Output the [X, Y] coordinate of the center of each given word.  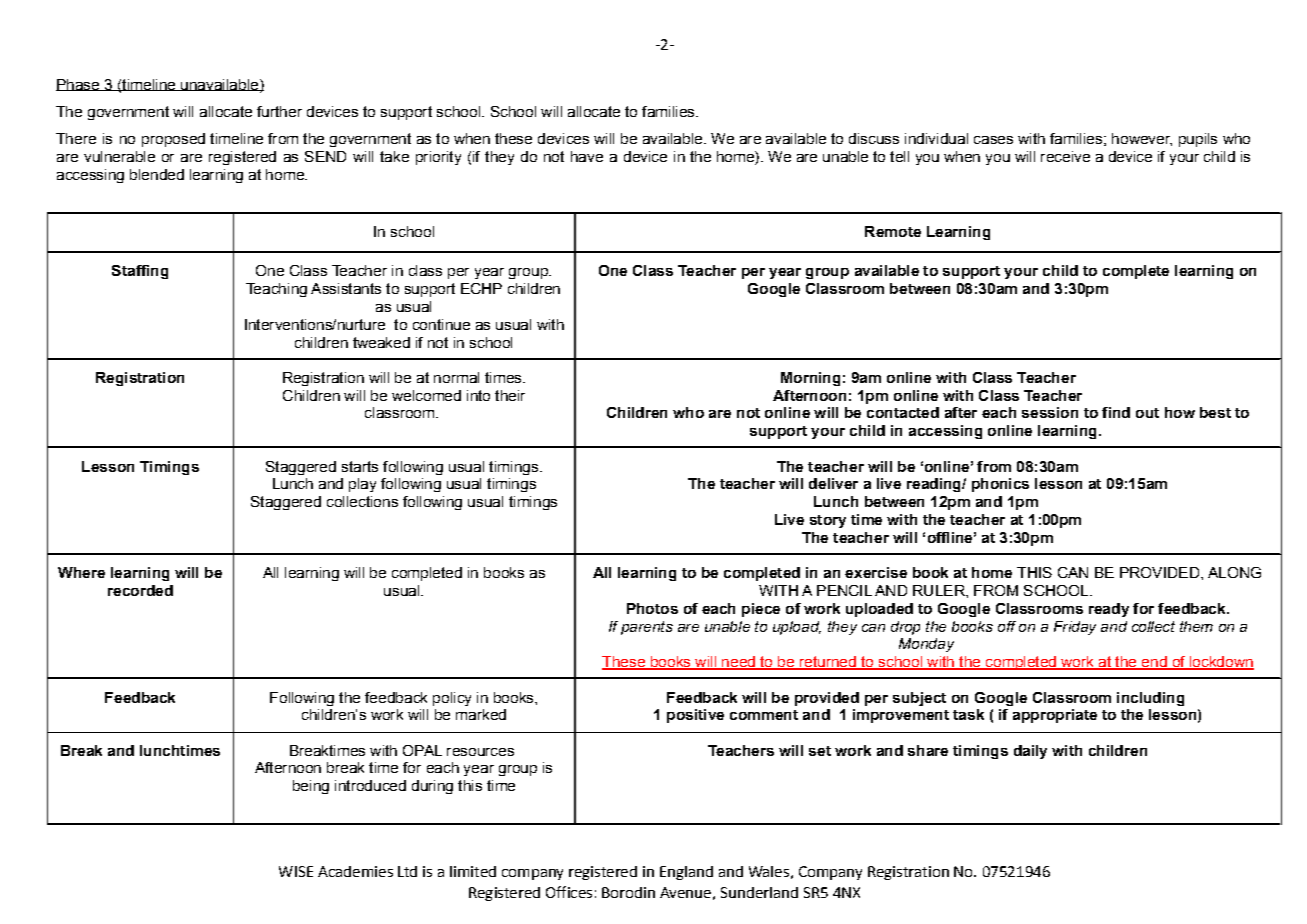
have [587, 156]
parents [647, 628]
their [510, 395]
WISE [296, 871]
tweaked [381, 342]
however [1142, 139]
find [1116, 412]
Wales [769, 871]
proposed [173, 140]
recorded [140, 590]
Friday [1075, 628]
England [686, 873]
